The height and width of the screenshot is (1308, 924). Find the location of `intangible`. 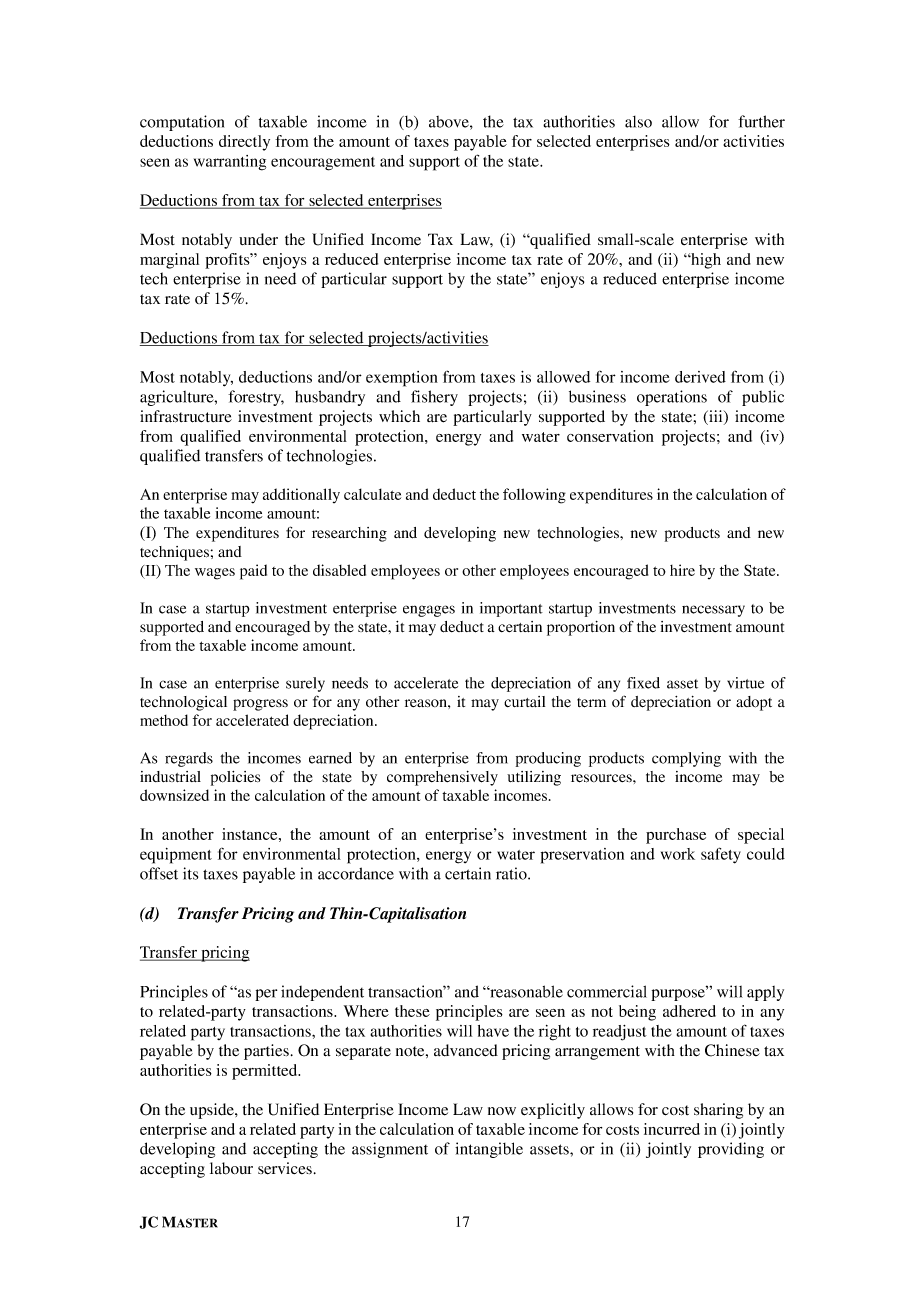

intangible is located at coordinates (489, 1150).
